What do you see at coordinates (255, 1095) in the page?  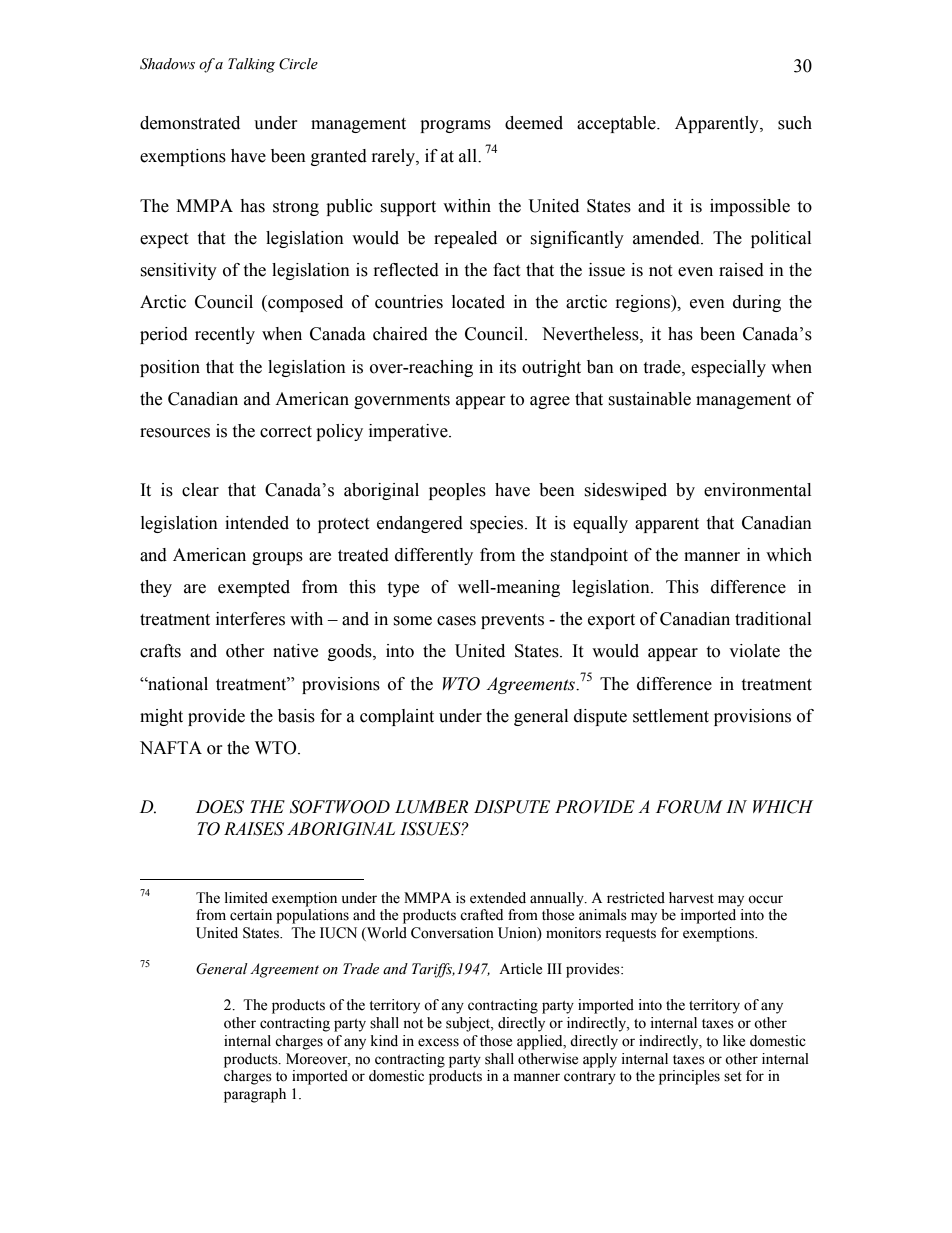 I see `paragraph` at bounding box center [255, 1095].
